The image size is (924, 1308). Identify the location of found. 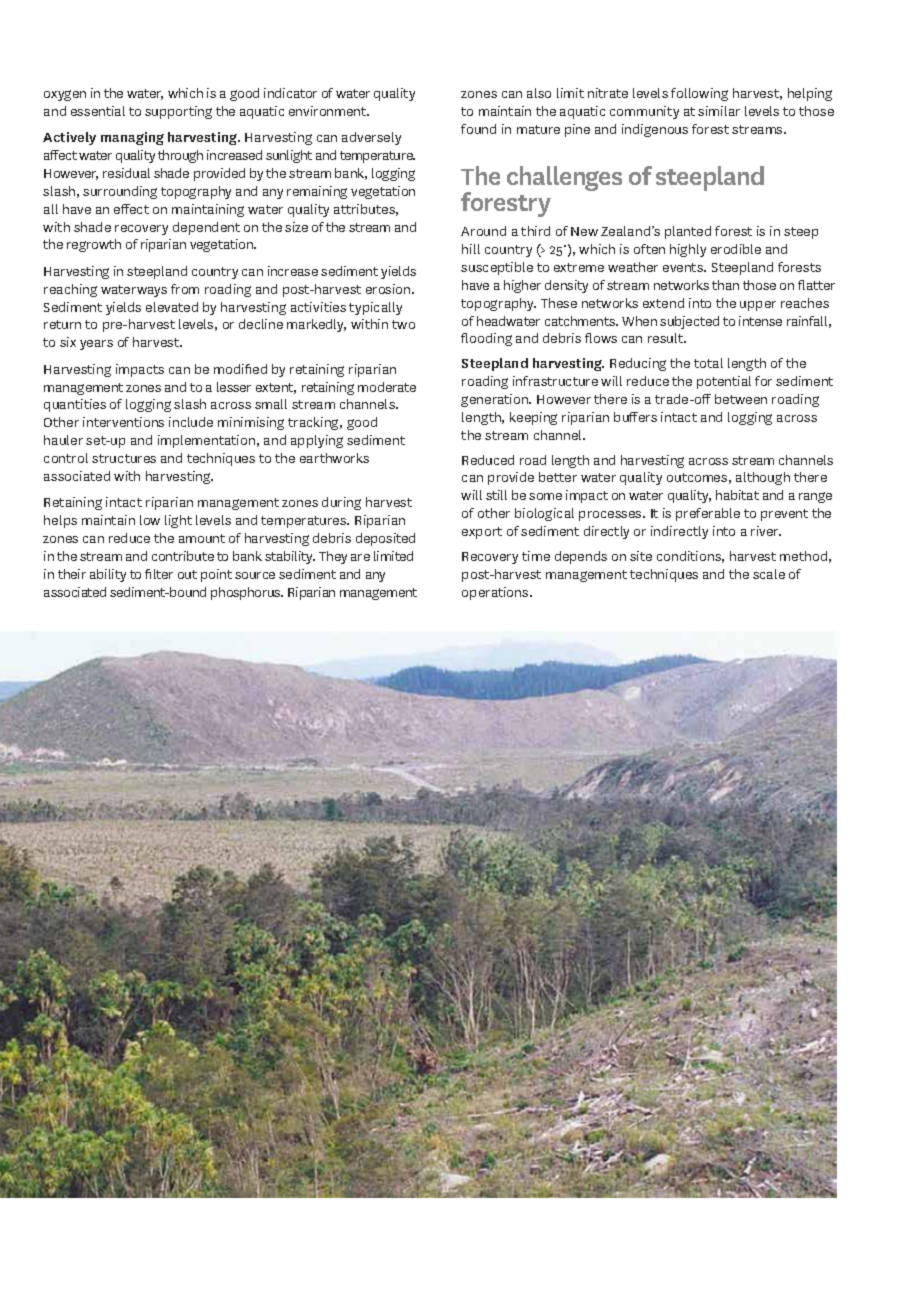
(478, 129).
